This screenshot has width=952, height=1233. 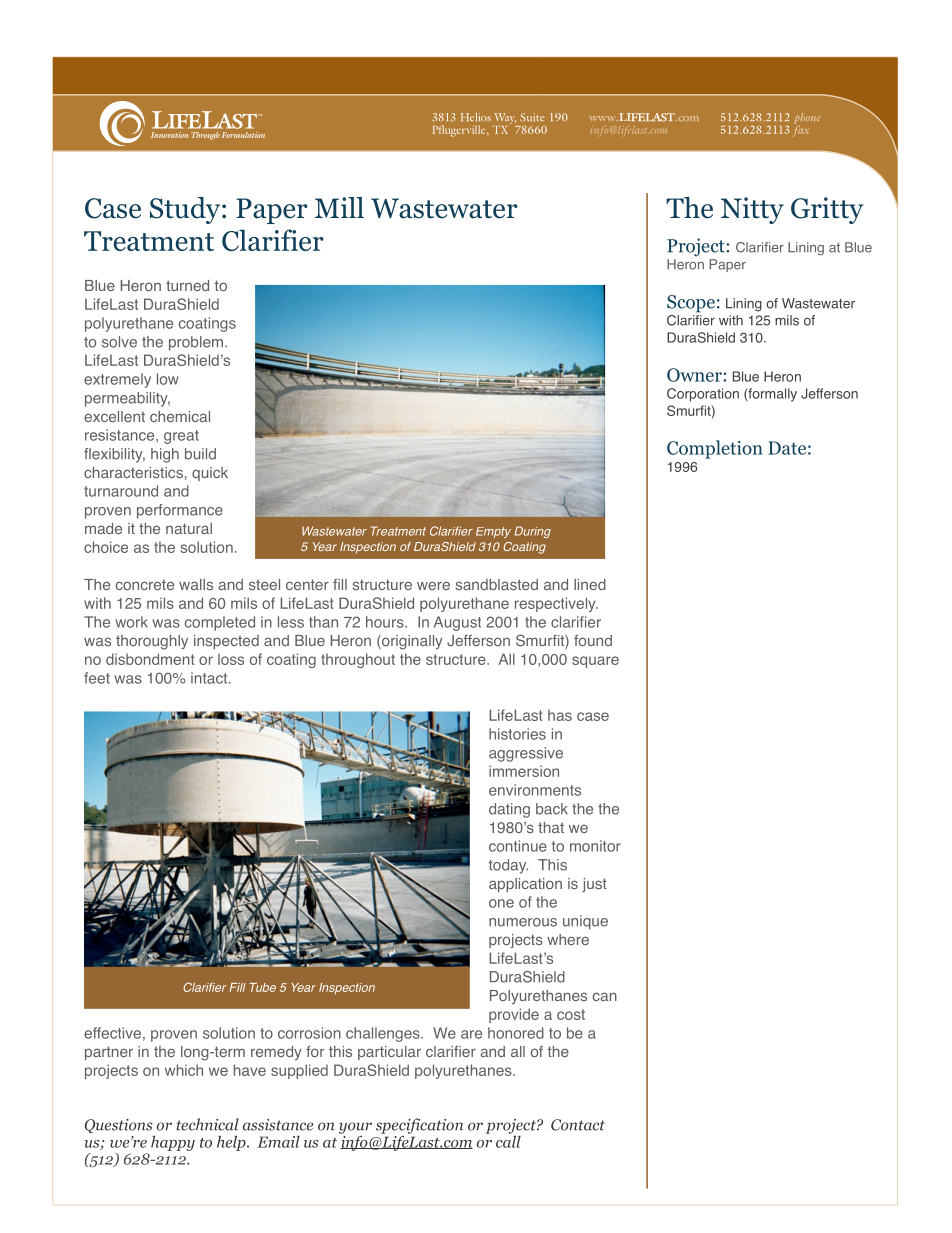 I want to click on technical, so click(x=207, y=1124).
